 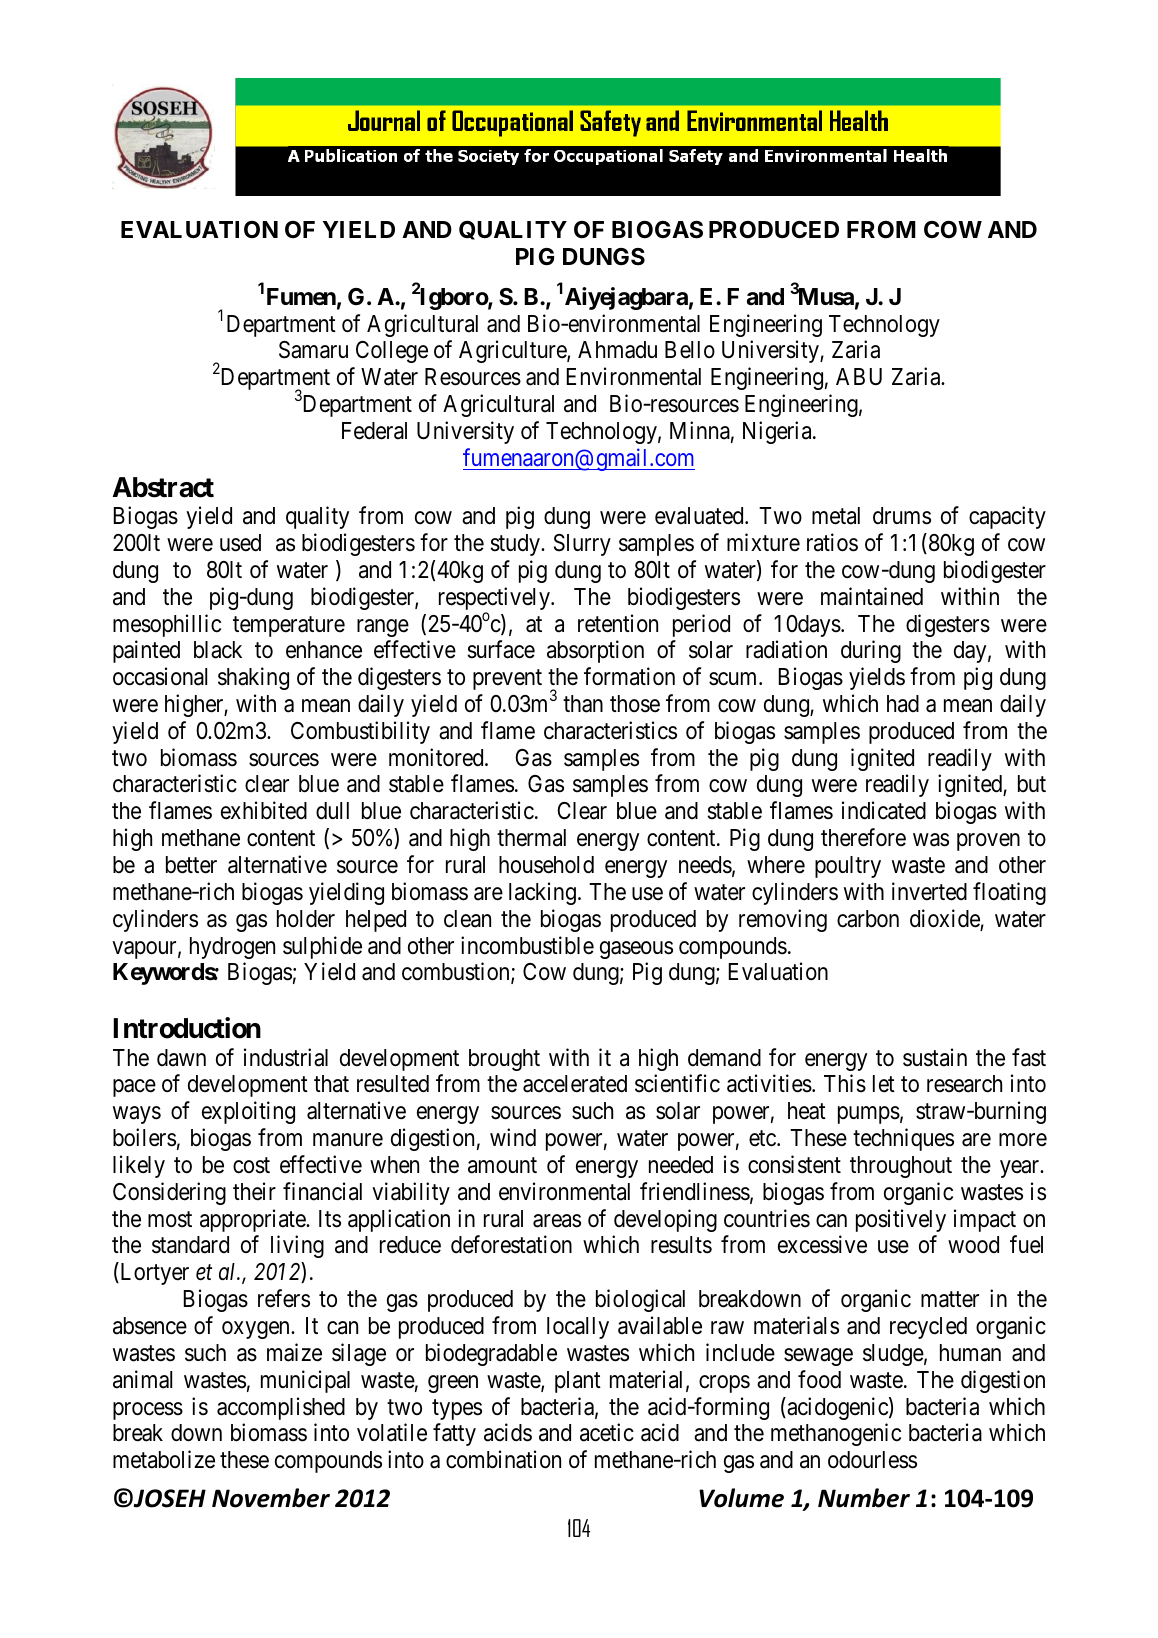 I want to click on dioxide, so click(x=945, y=919).
